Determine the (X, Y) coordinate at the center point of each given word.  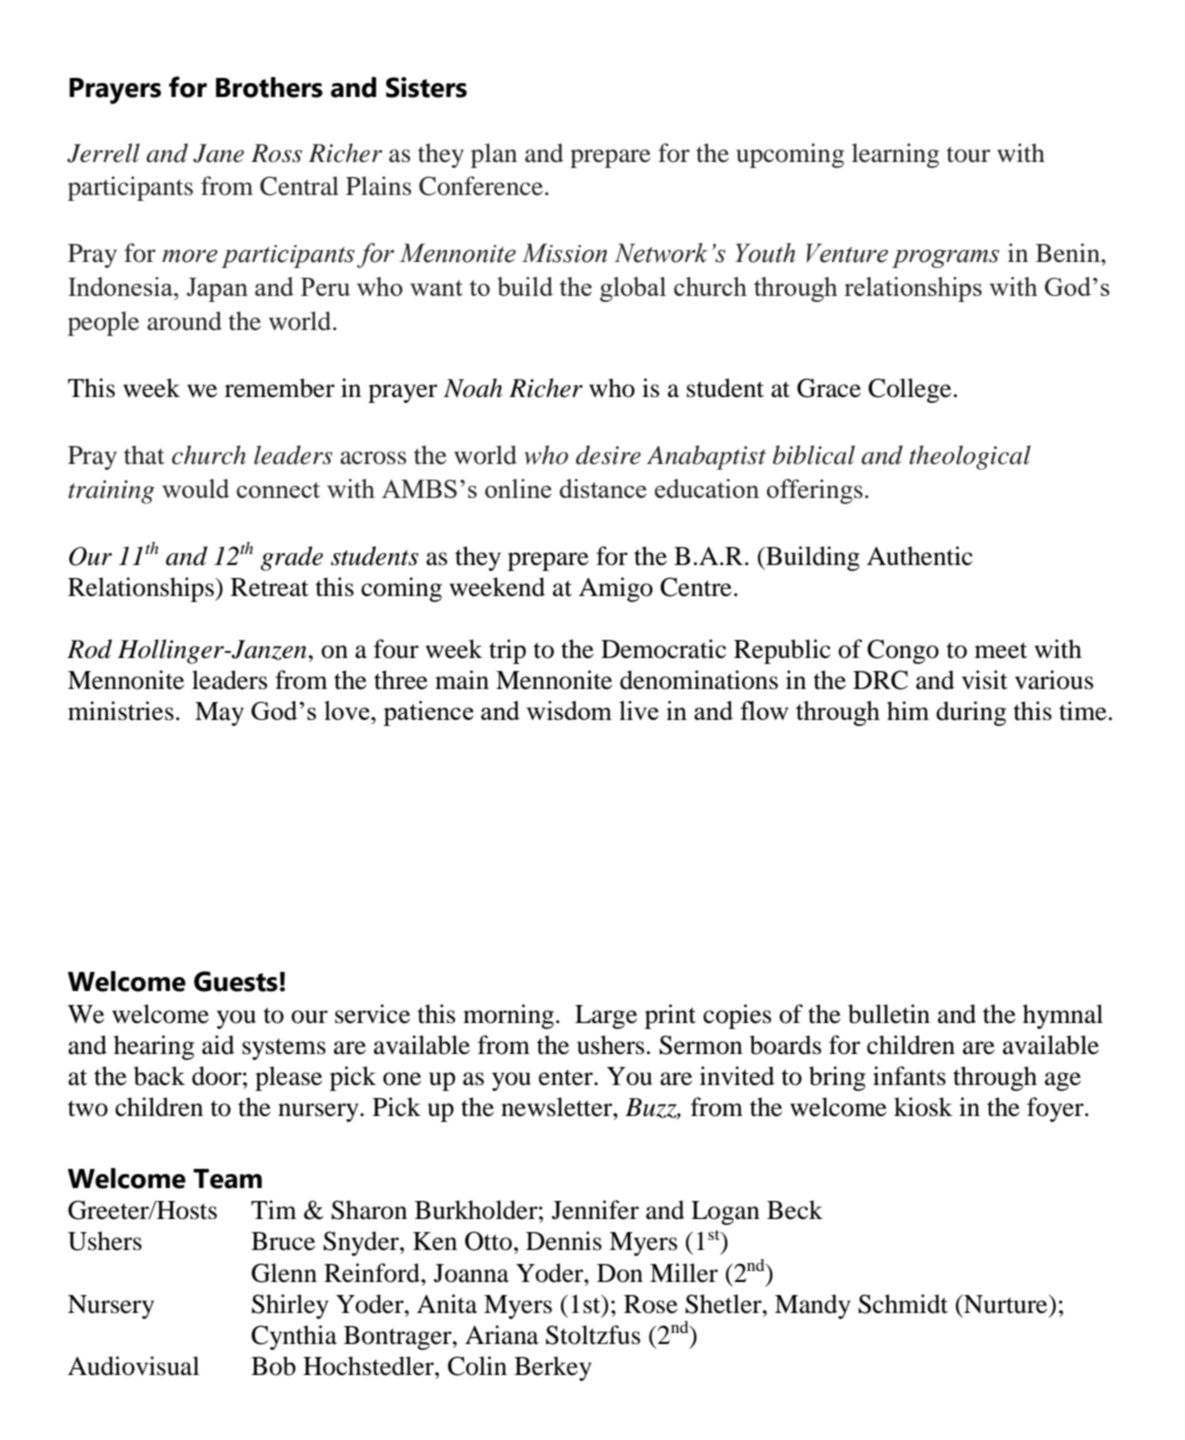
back (159, 1076)
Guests (236, 981)
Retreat (270, 587)
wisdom (569, 710)
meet (1001, 650)
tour (968, 154)
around (184, 321)
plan (494, 155)
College (909, 390)
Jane (218, 153)
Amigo (616, 589)
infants (909, 1076)
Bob (273, 1366)
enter (567, 1078)
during (971, 713)
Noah (473, 388)
